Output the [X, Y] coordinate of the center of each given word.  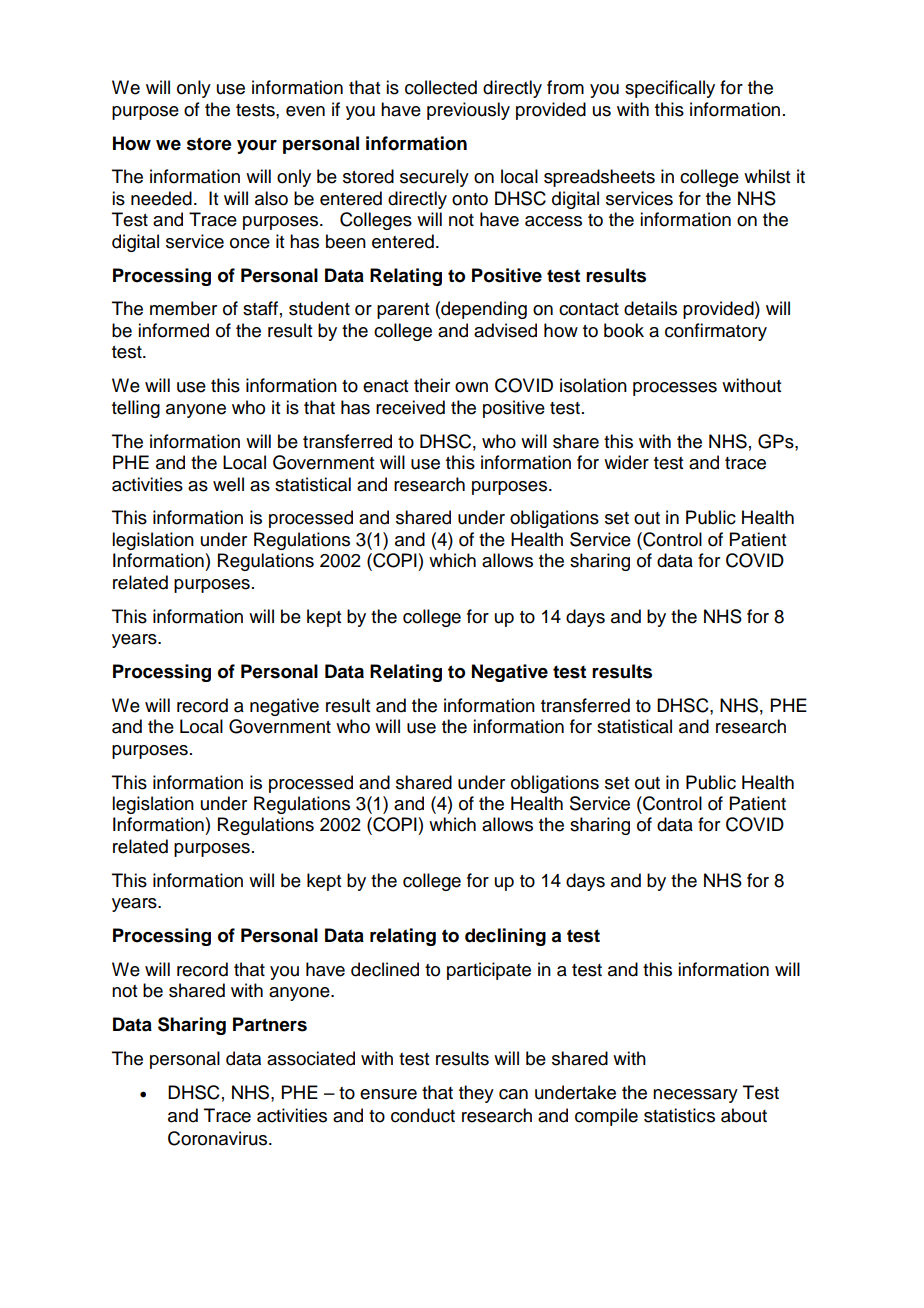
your [257, 147]
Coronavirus [219, 1138]
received [410, 407]
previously [468, 111]
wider [626, 462]
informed [173, 330]
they [476, 1094]
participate [489, 971]
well [228, 484]
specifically [670, 89]
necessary [695, 1096]
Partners [270, 1024]
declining [505, 937]
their [432, 385]
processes [675, 389]
